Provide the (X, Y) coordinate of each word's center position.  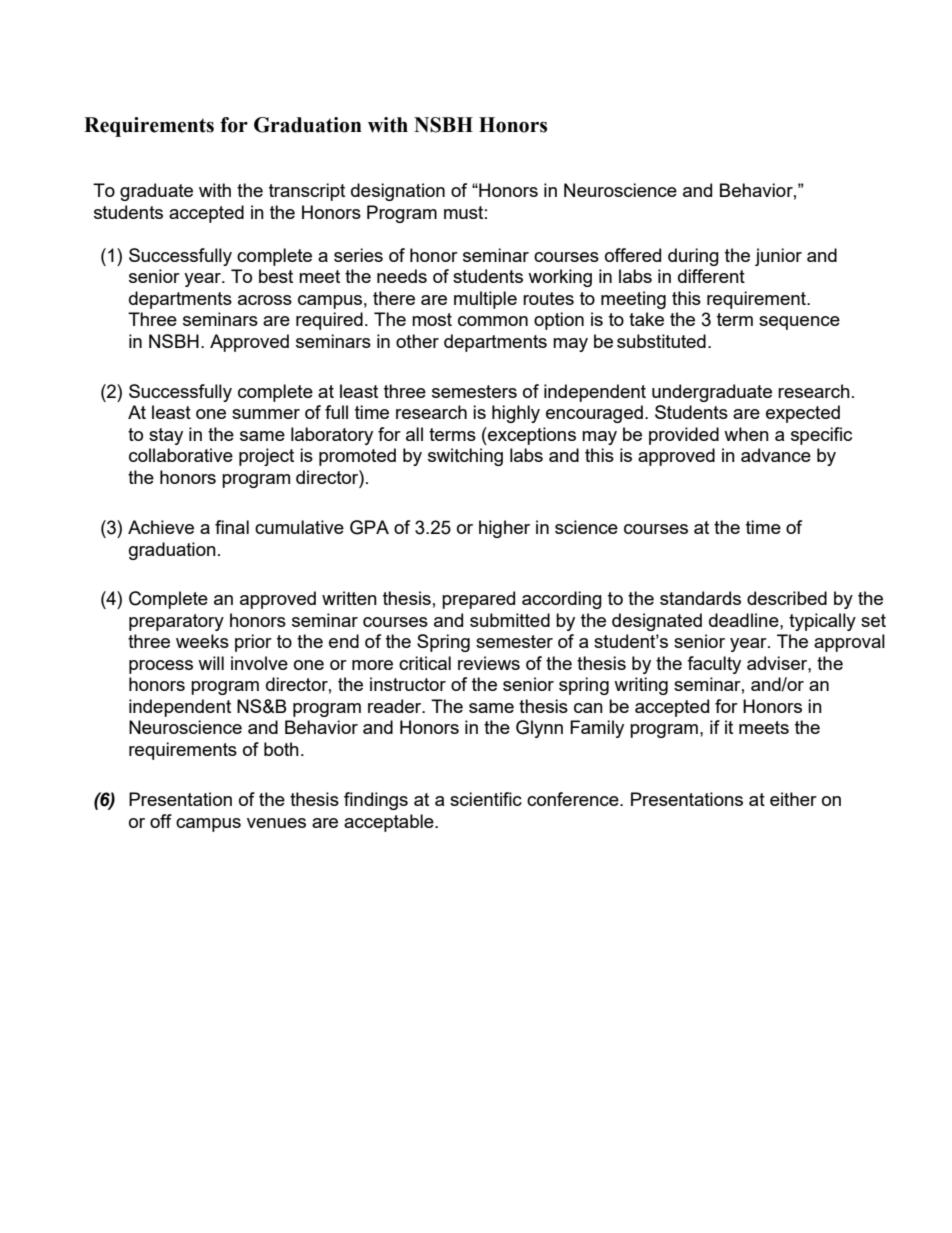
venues (276, 823)
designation (398, 192)
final (232, 527)
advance (776, 455)
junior (778, 257)
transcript (307, 192)
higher (504, 529)
